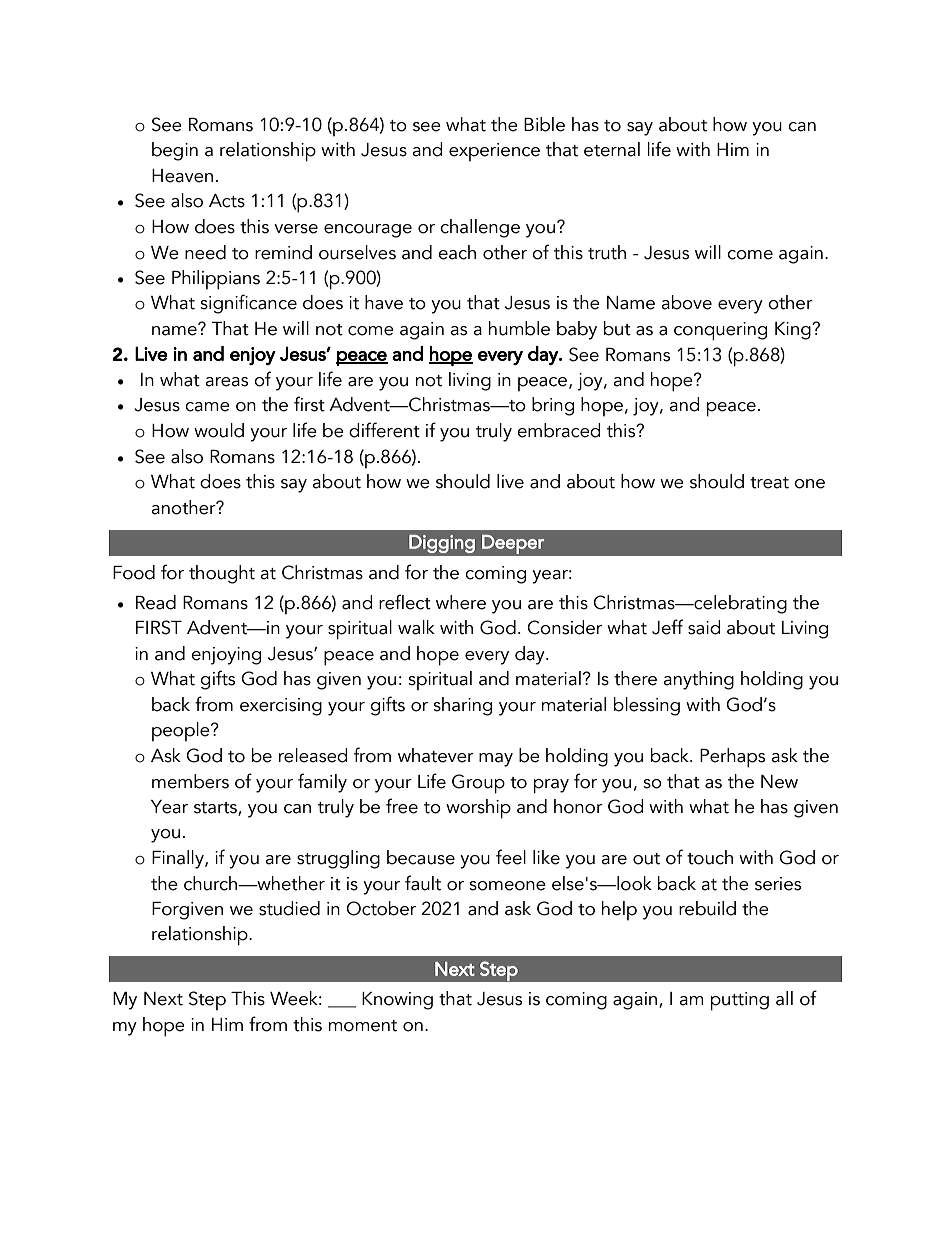 The height and width of the document is (1233, 952). I want to click on where, so click(461, 602).
